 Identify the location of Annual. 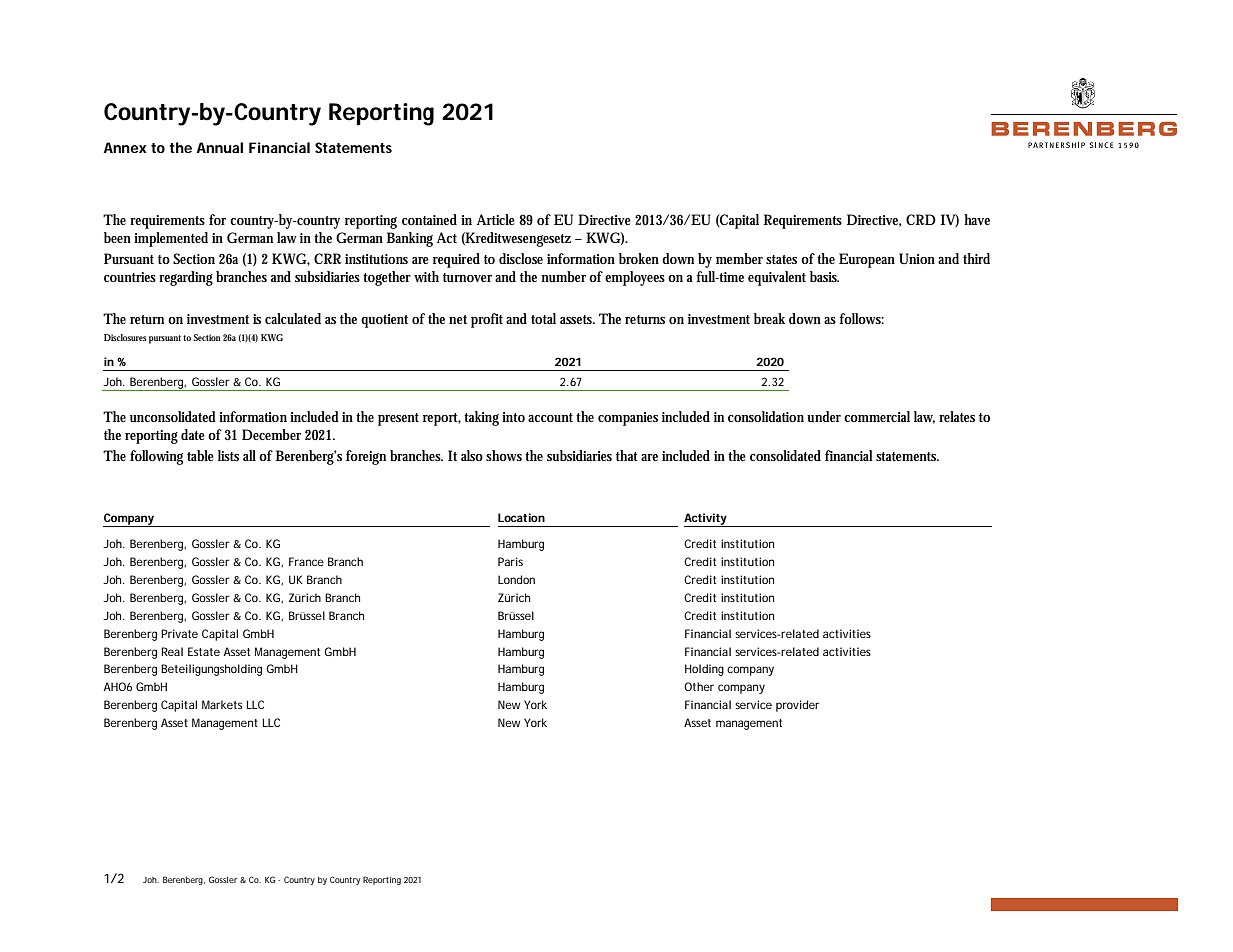
(220, 147).
